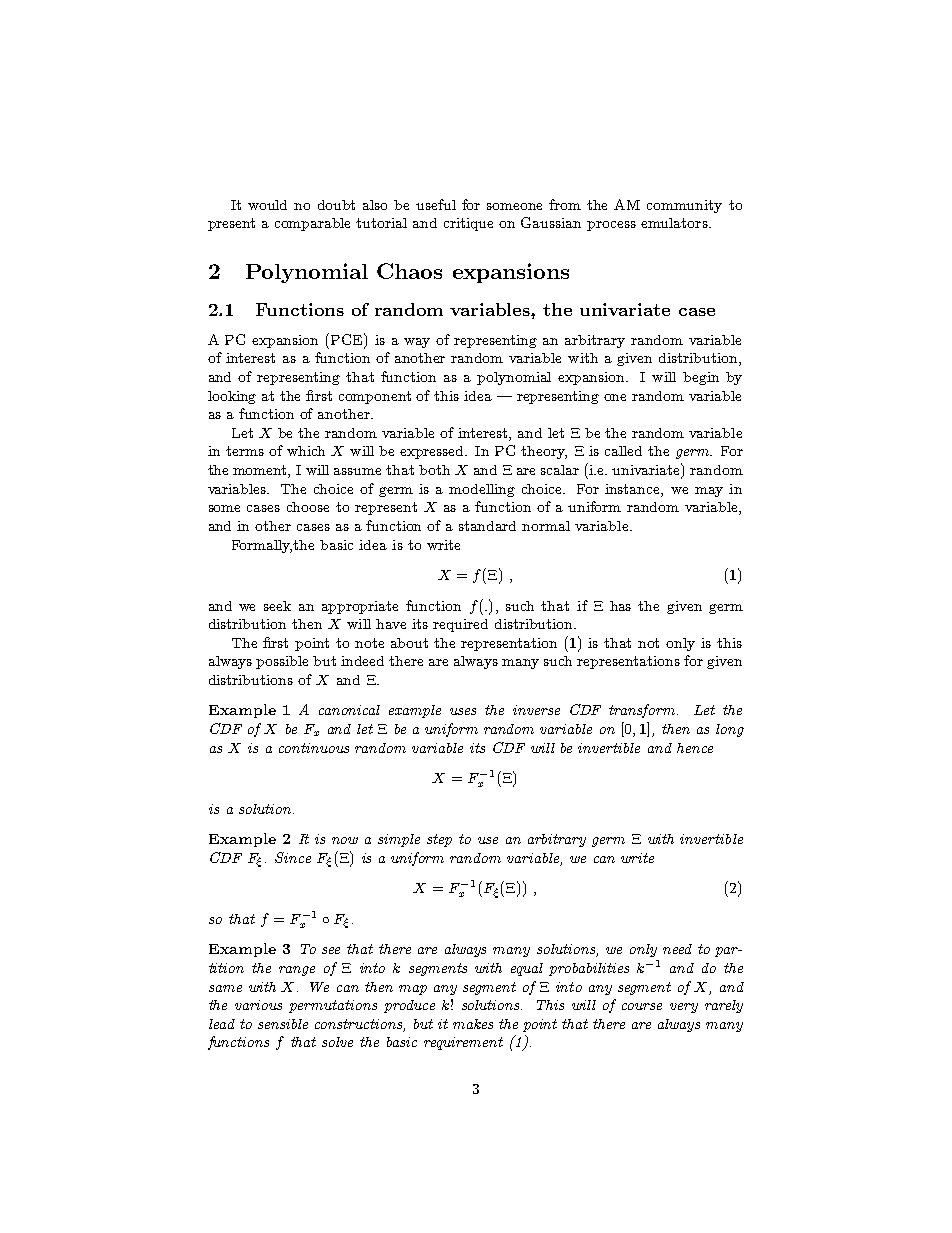 The image size is (952, 1233). I want to click on makes, so click(473, 1024).
